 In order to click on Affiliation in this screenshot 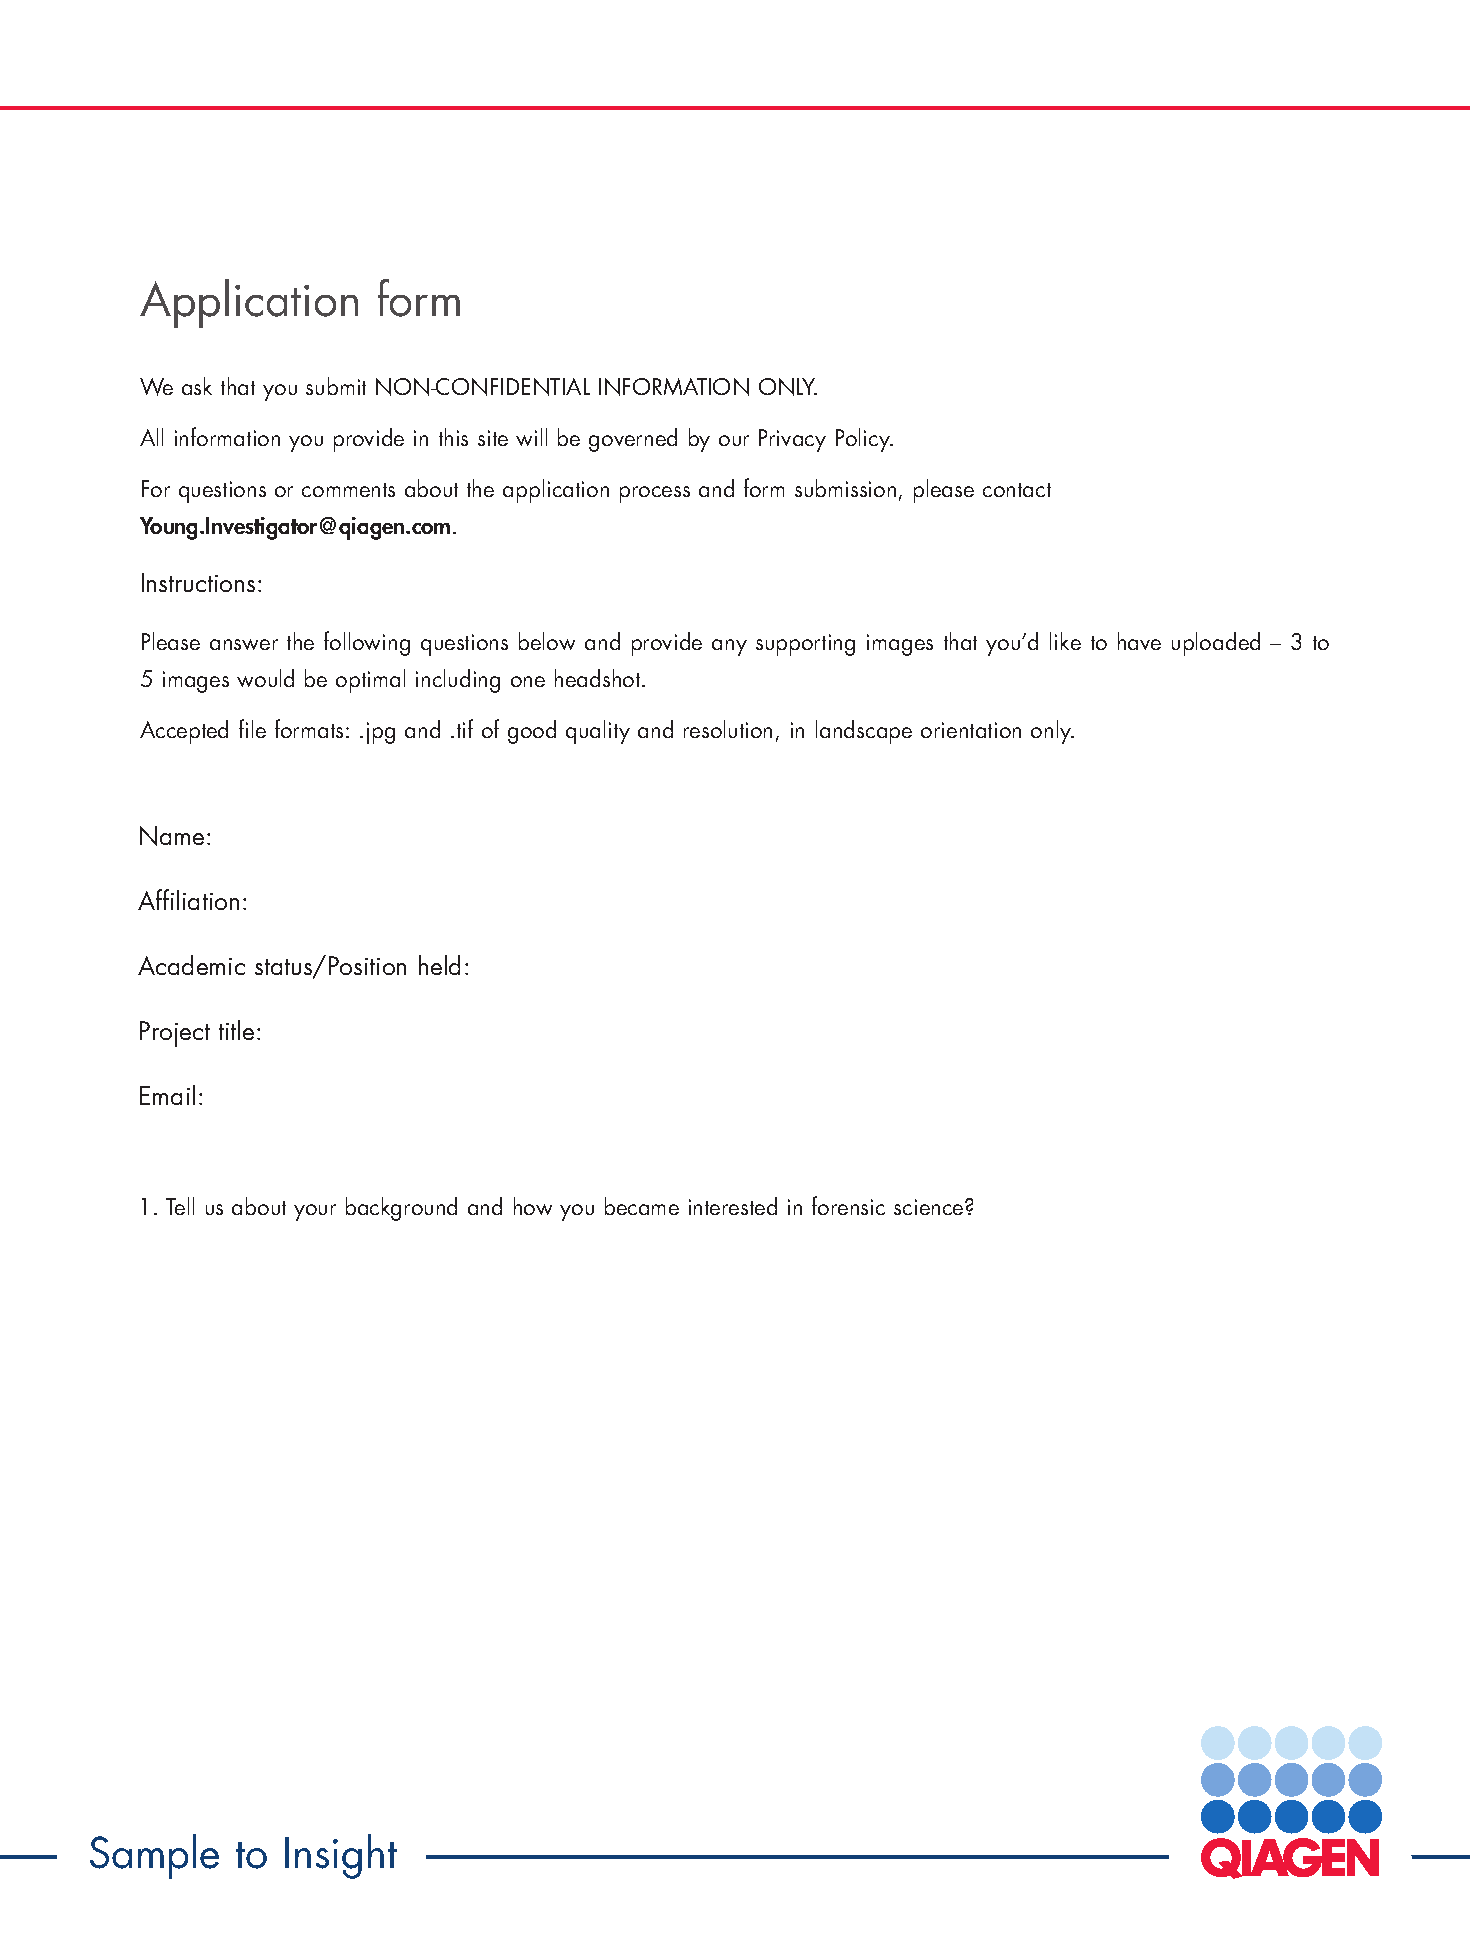, I will do `click(188, 899)`.
